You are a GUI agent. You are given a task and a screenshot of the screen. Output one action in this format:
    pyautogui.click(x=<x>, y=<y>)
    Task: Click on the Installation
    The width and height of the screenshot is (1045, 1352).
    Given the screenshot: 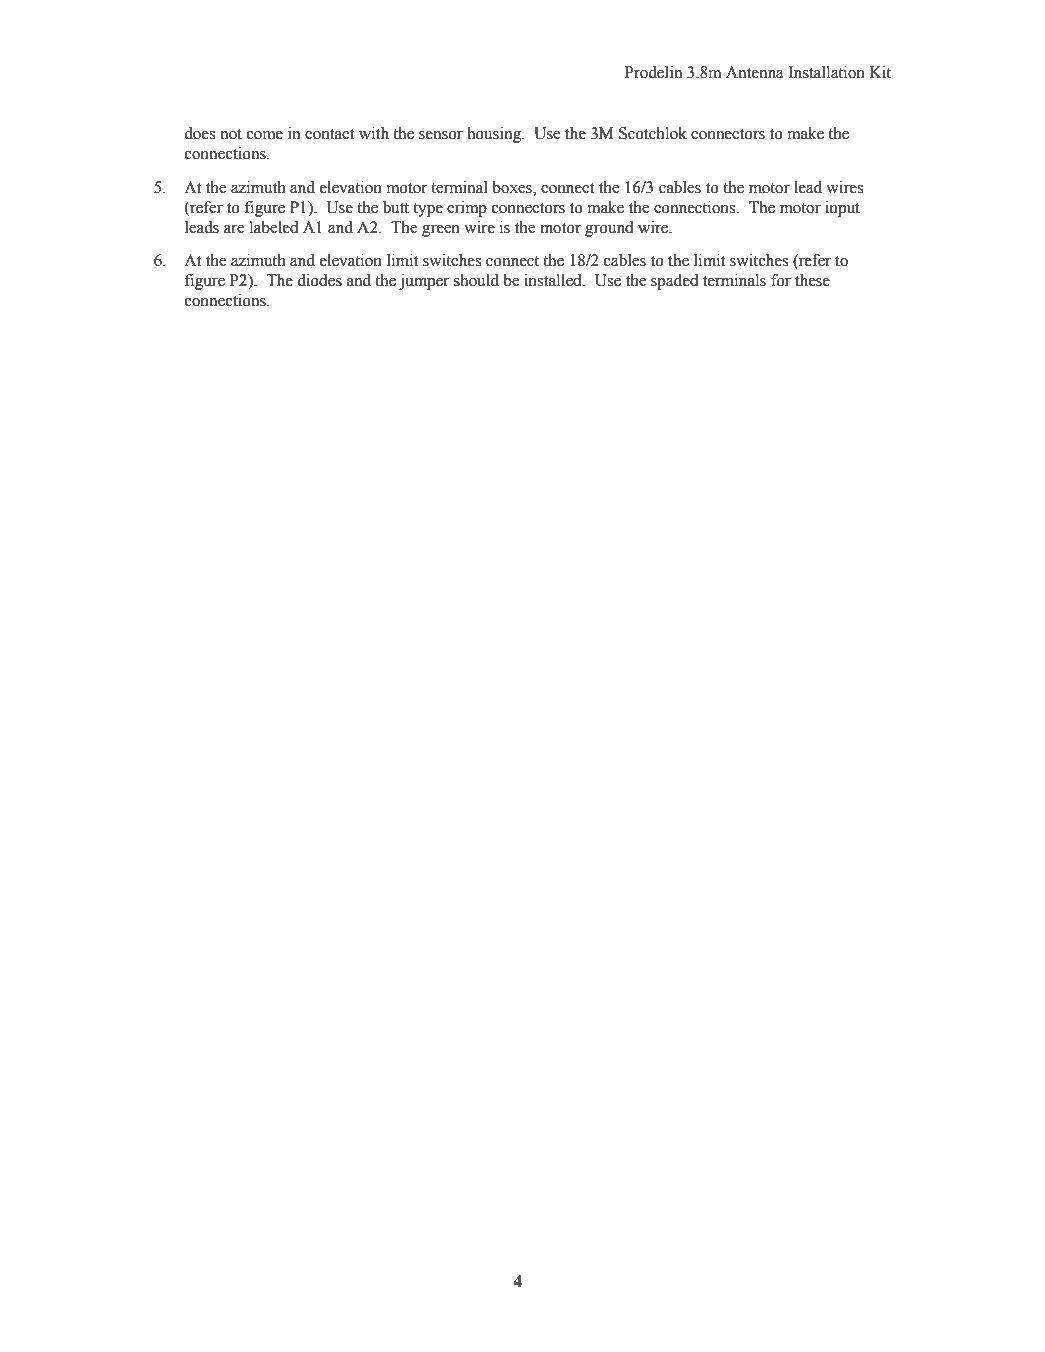 What is the action you would take?
    pyautogui.click(x=826, y=72)
